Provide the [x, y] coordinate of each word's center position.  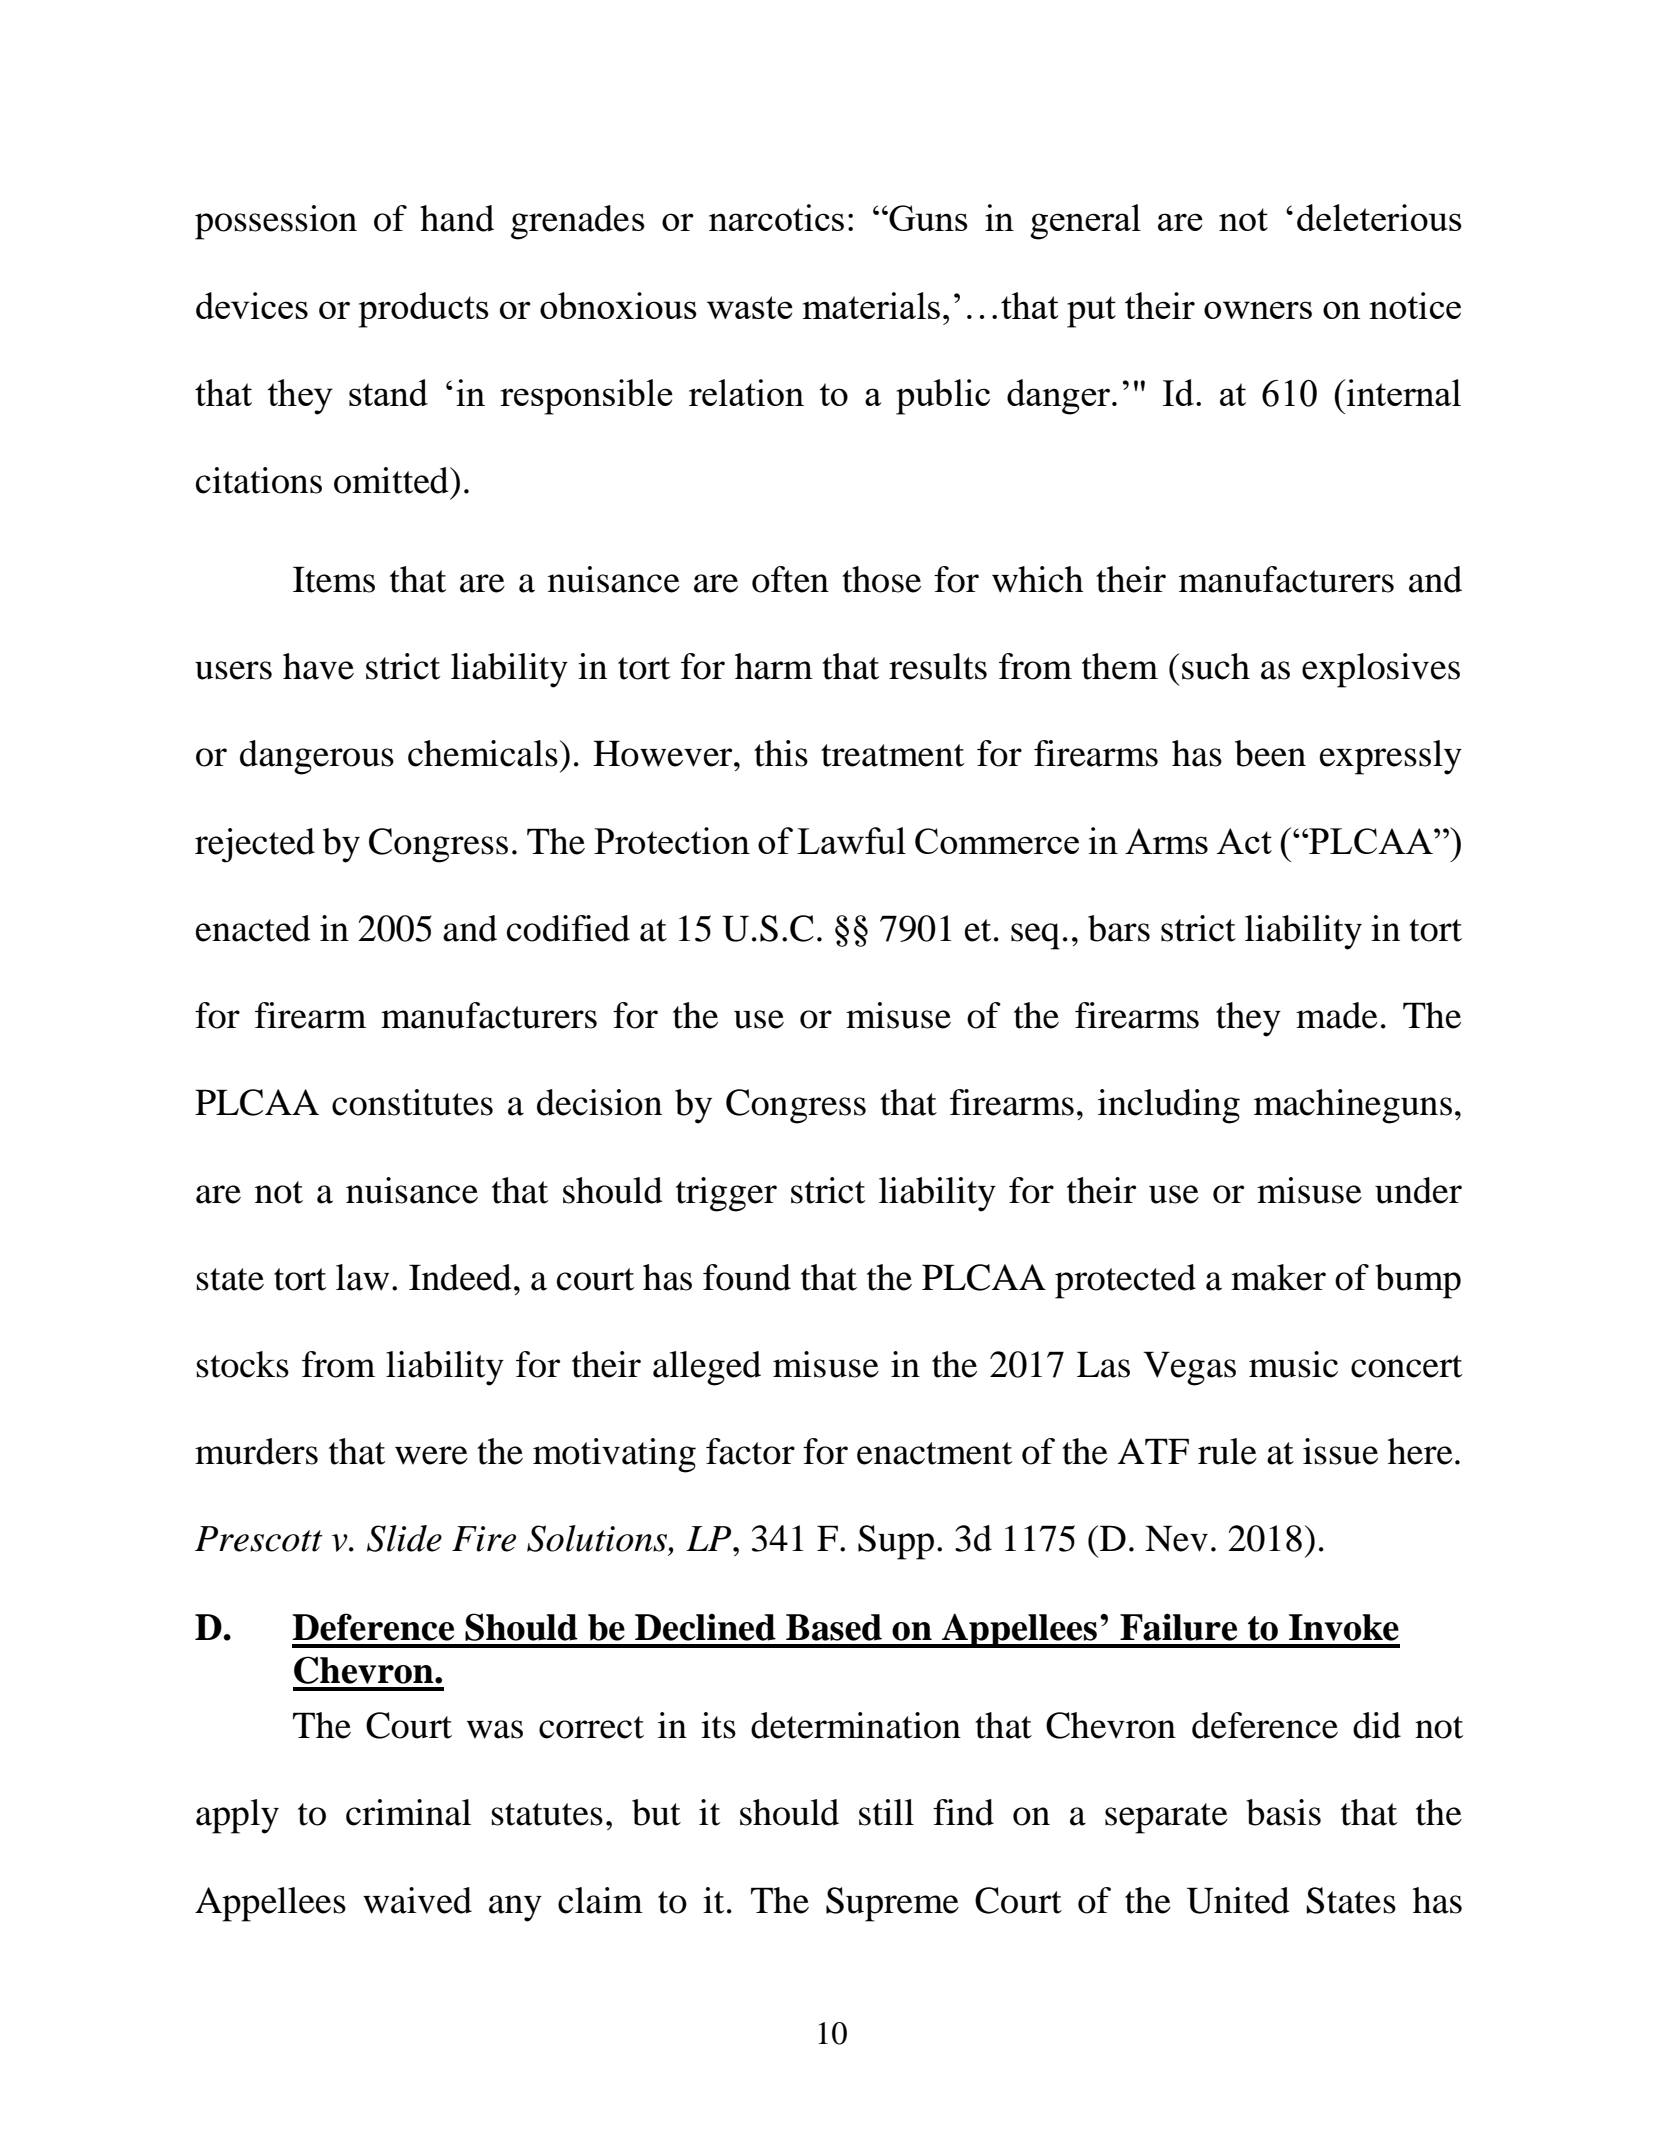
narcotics [776, 217]
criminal [408, 1812]
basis [1283, 1812]
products [423, 310]
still [886, 1812]
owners [1258, 310]
